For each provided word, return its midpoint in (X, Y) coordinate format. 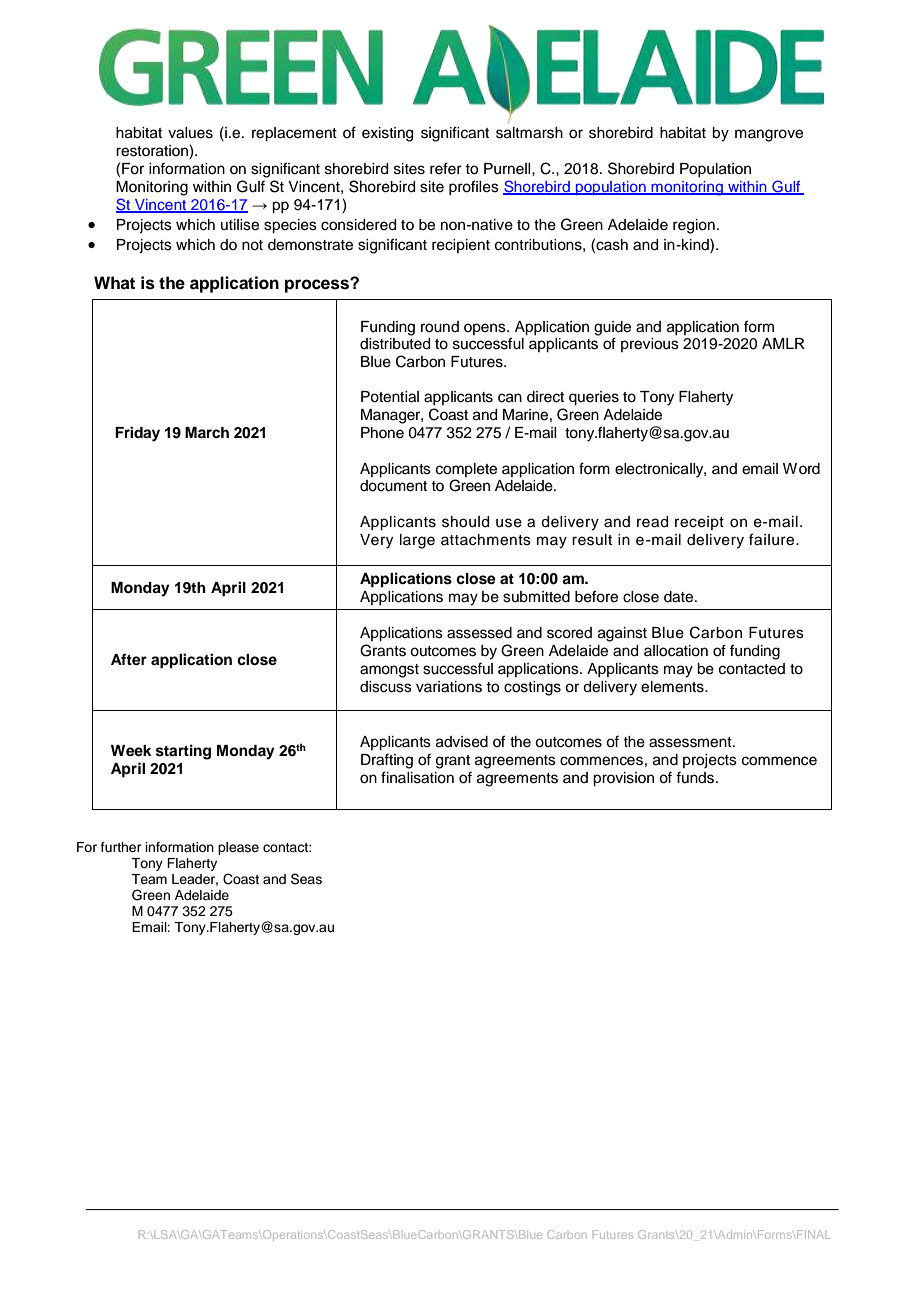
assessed (479, 633)
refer (446, 168)
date (680, 597)
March (207, 433)
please (238, 848)
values (190, 133)
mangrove (769, 135)
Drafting (387, 761)
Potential (390, 397)
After (129, 659)
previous (650, 345)
